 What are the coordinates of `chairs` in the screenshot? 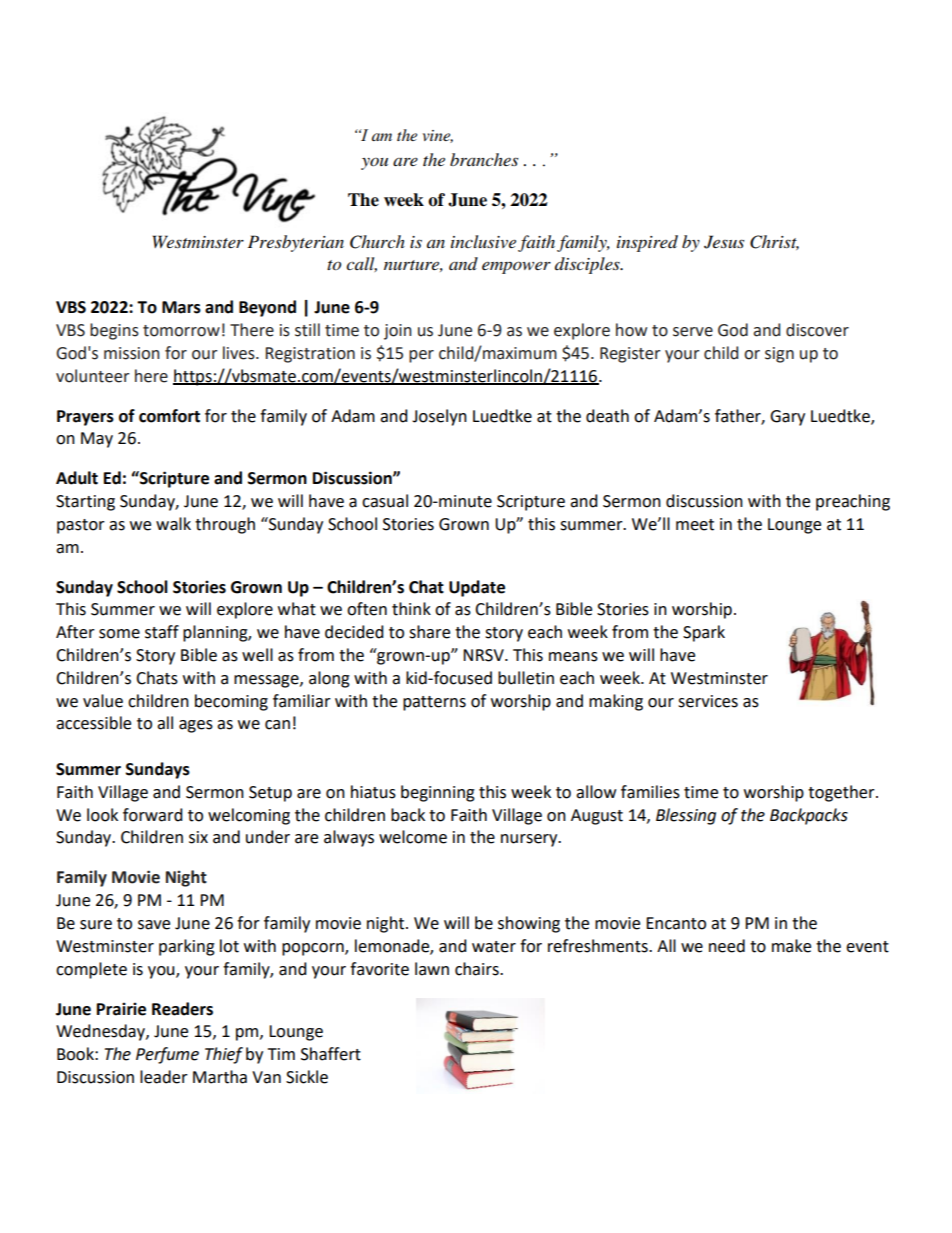 It's located at (478, 969).
